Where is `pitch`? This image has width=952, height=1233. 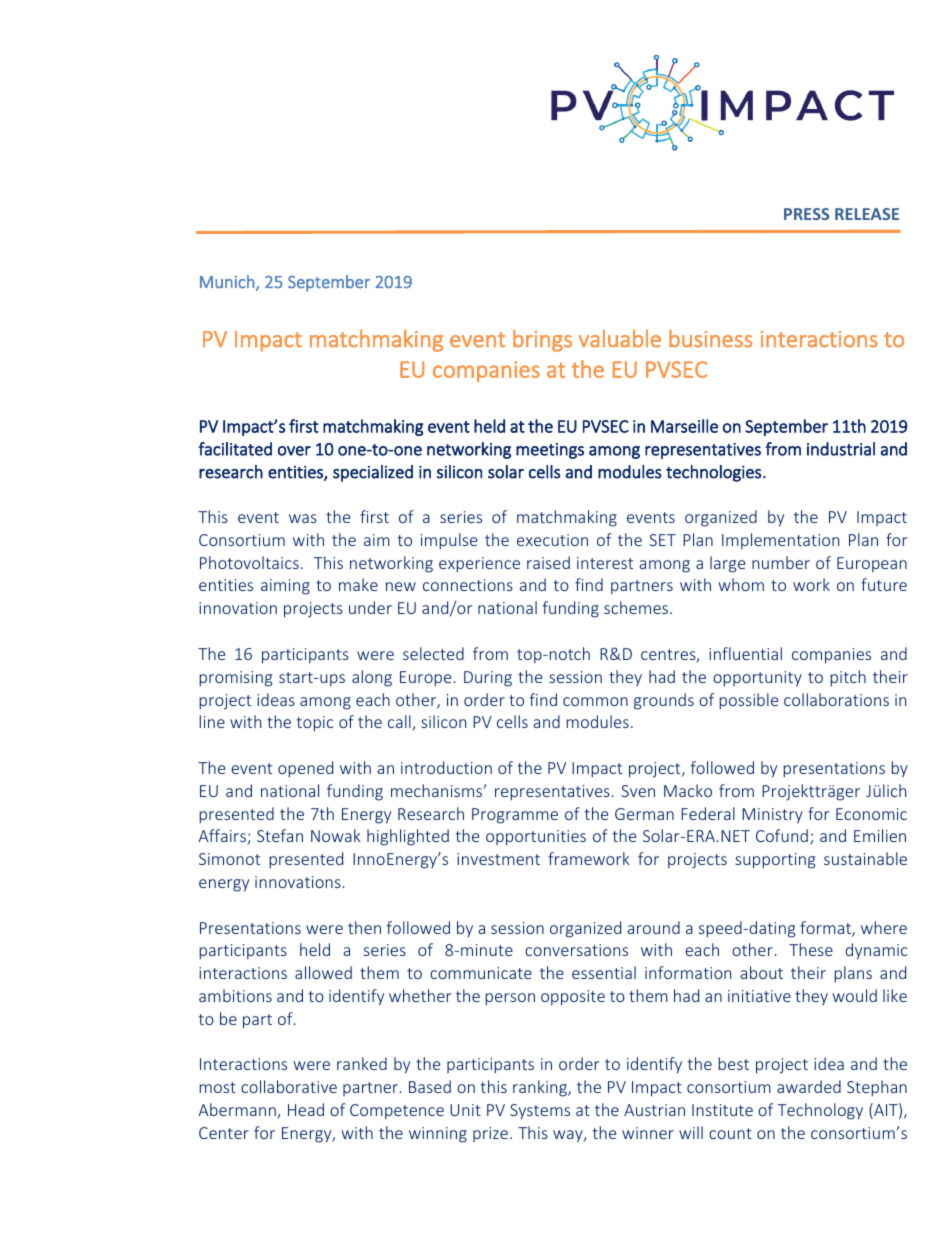 pitch is located at coordinates (848, 678).
